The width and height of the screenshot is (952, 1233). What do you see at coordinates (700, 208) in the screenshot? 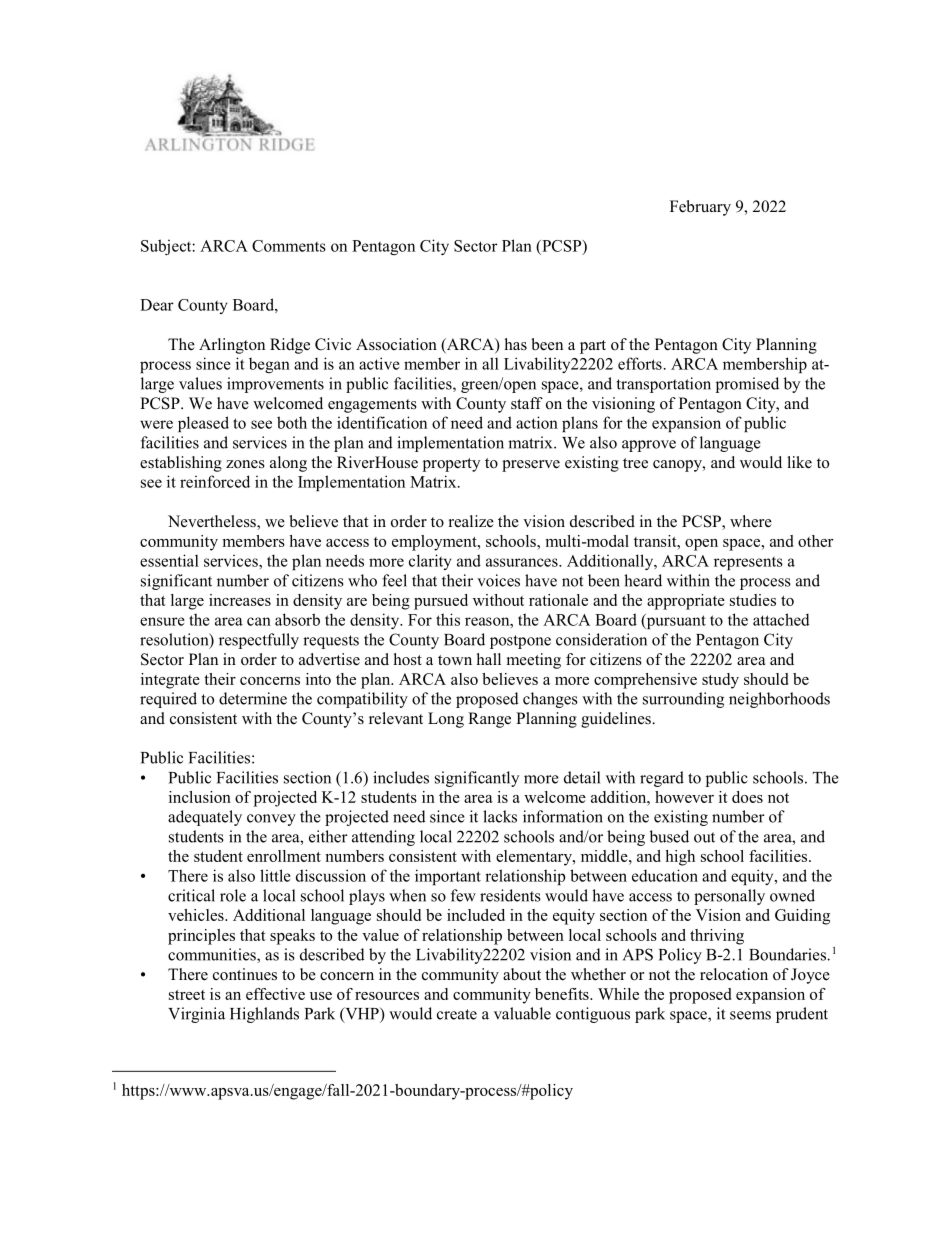
I see `February` at bounding box center [700, 208].
